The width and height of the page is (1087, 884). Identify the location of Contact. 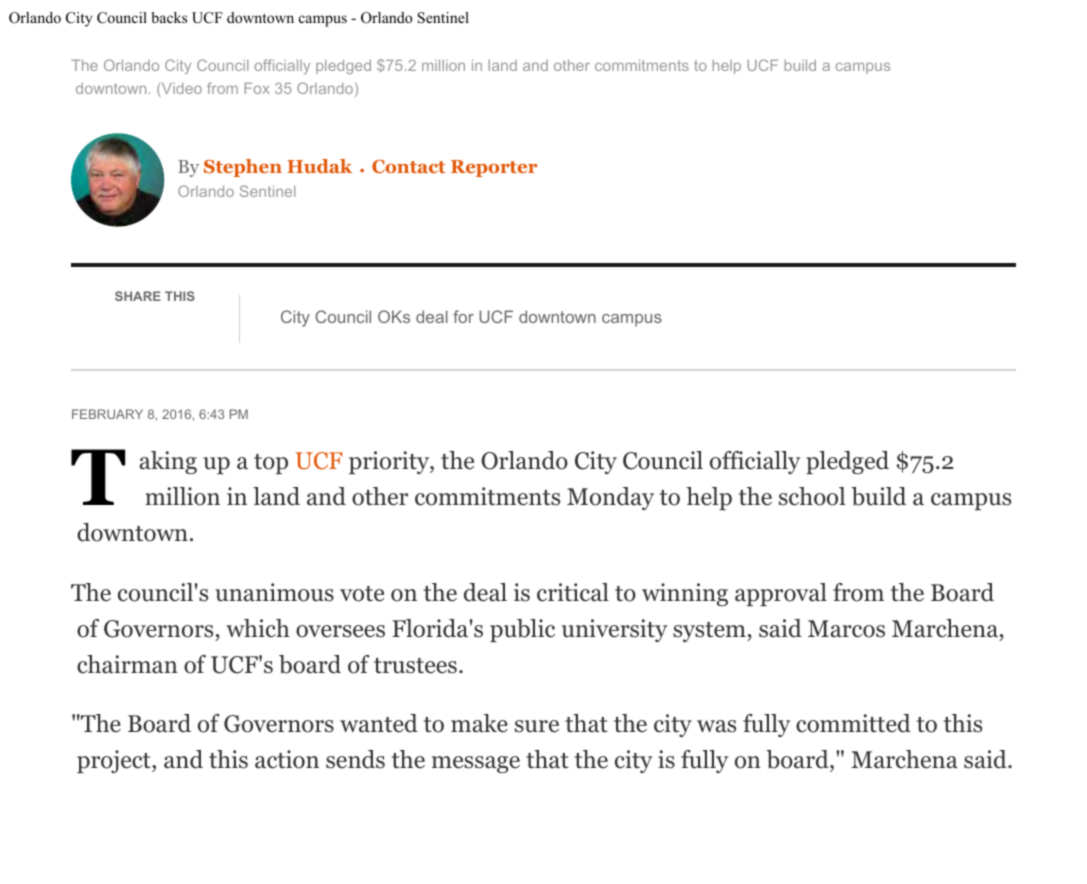
(408, 167).
